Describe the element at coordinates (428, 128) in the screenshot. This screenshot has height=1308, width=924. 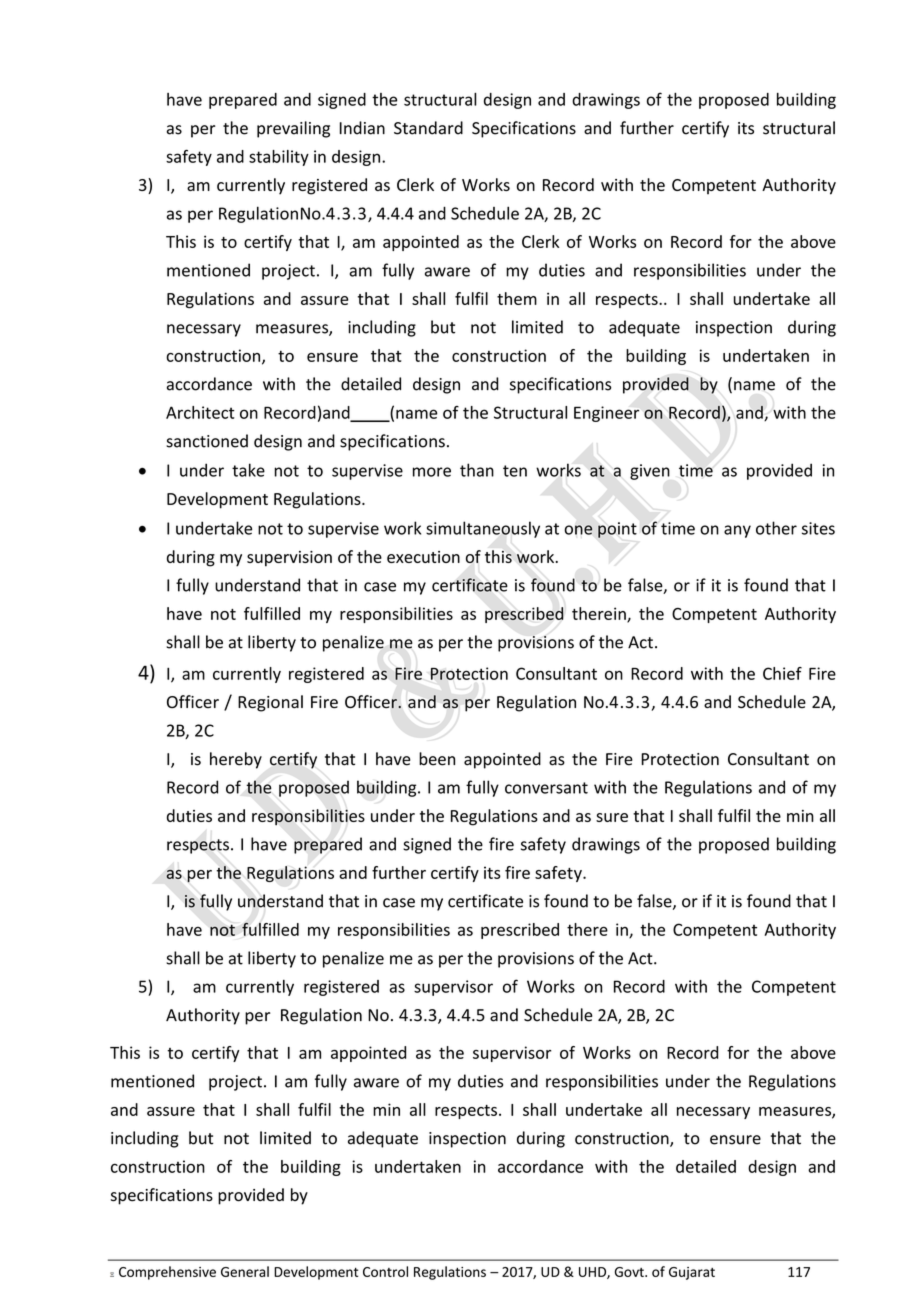
I see `Standard` at that location.
